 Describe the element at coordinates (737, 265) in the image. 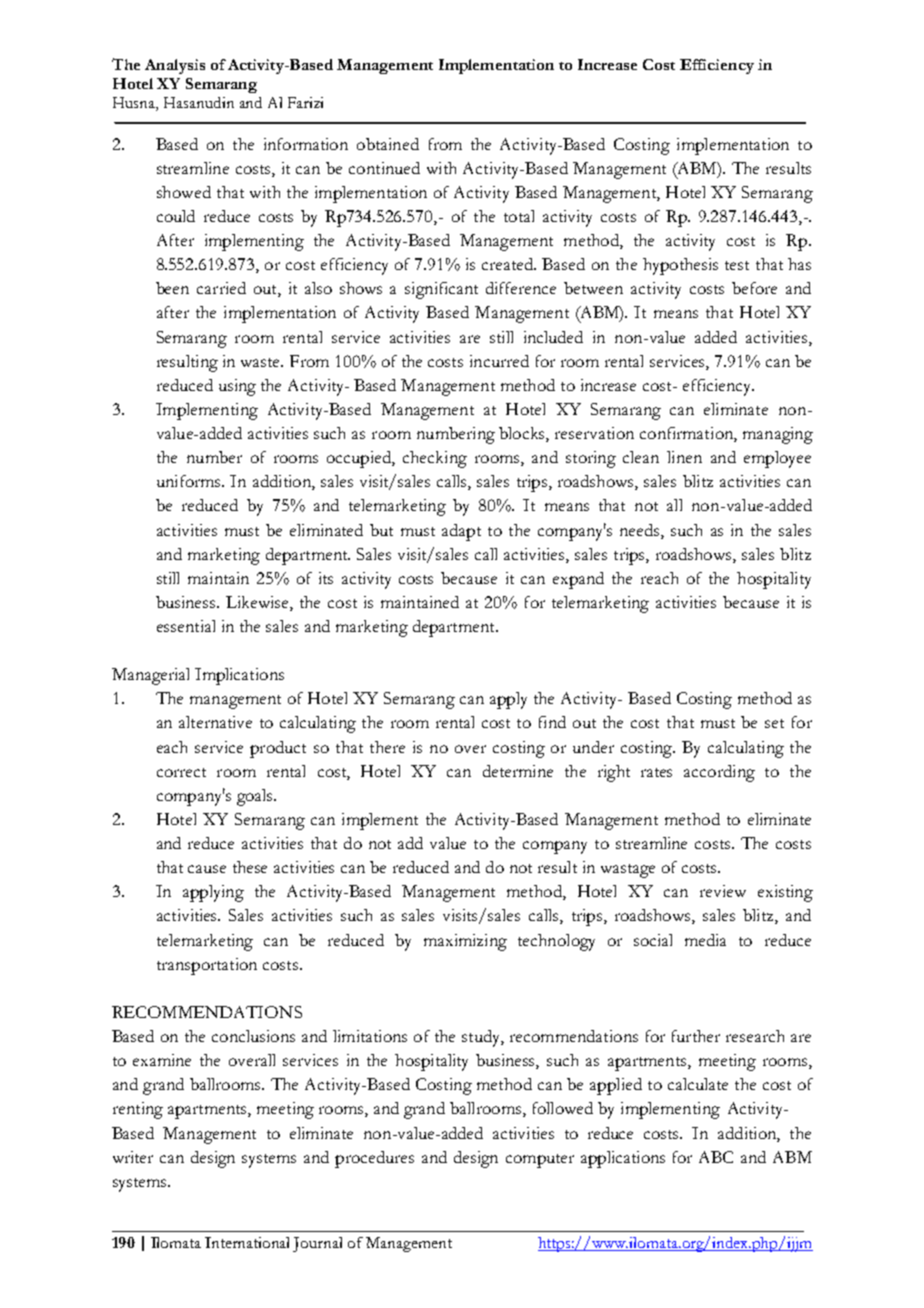

I see `test` at that location.
